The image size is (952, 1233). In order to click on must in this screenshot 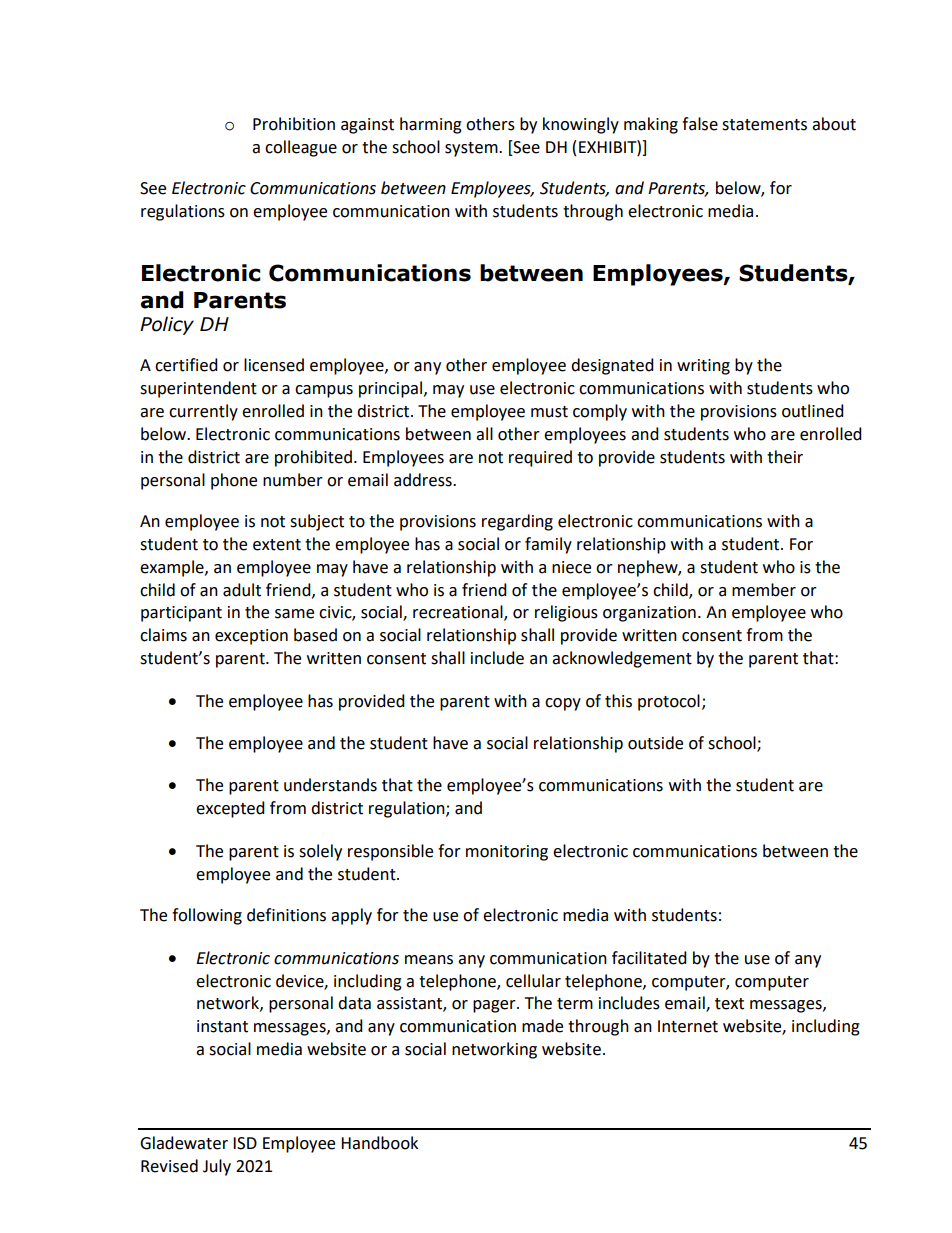, I will do `click(549, 412)`.
